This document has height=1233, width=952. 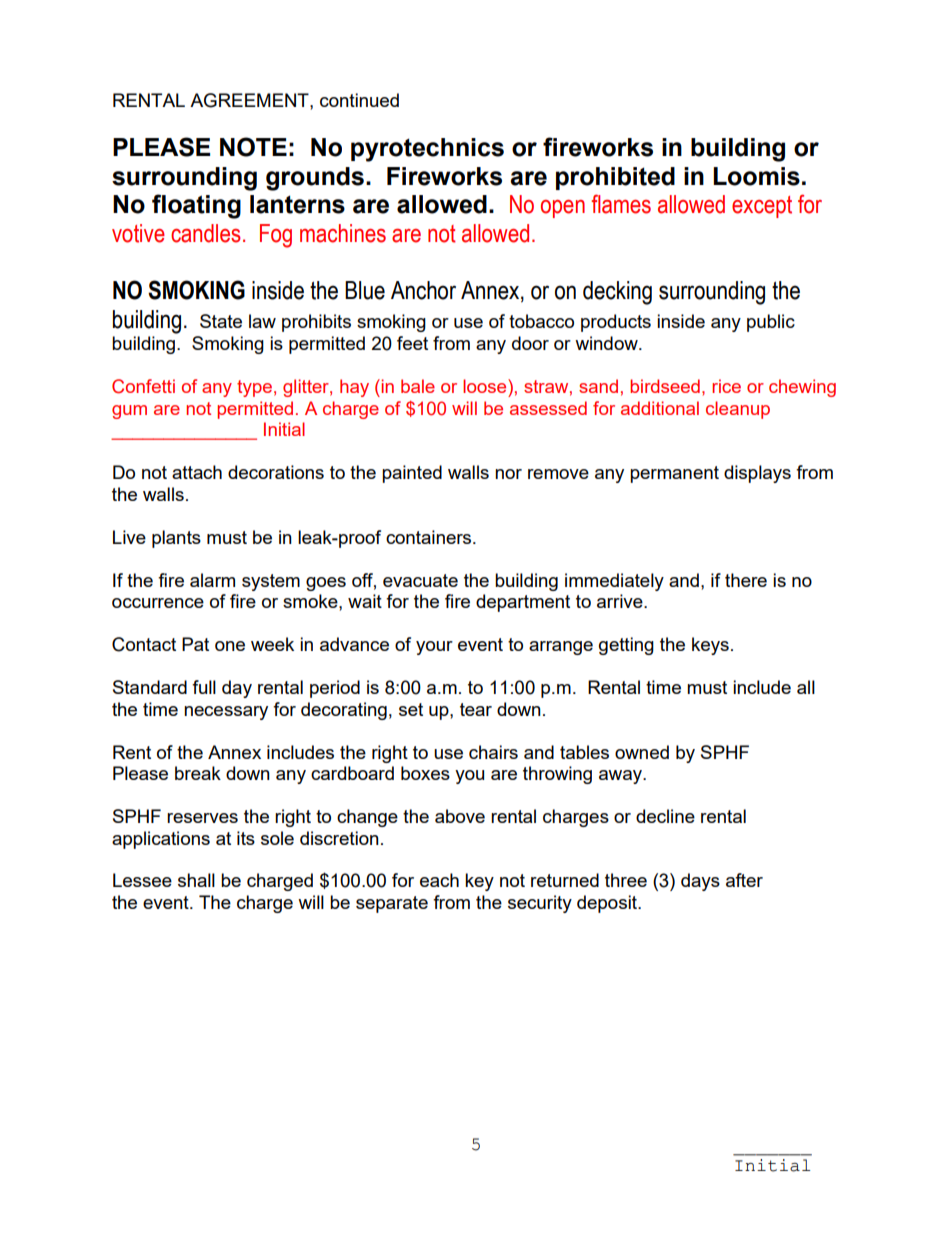 I want to click on NOTE, so click(x=253, y=147).
